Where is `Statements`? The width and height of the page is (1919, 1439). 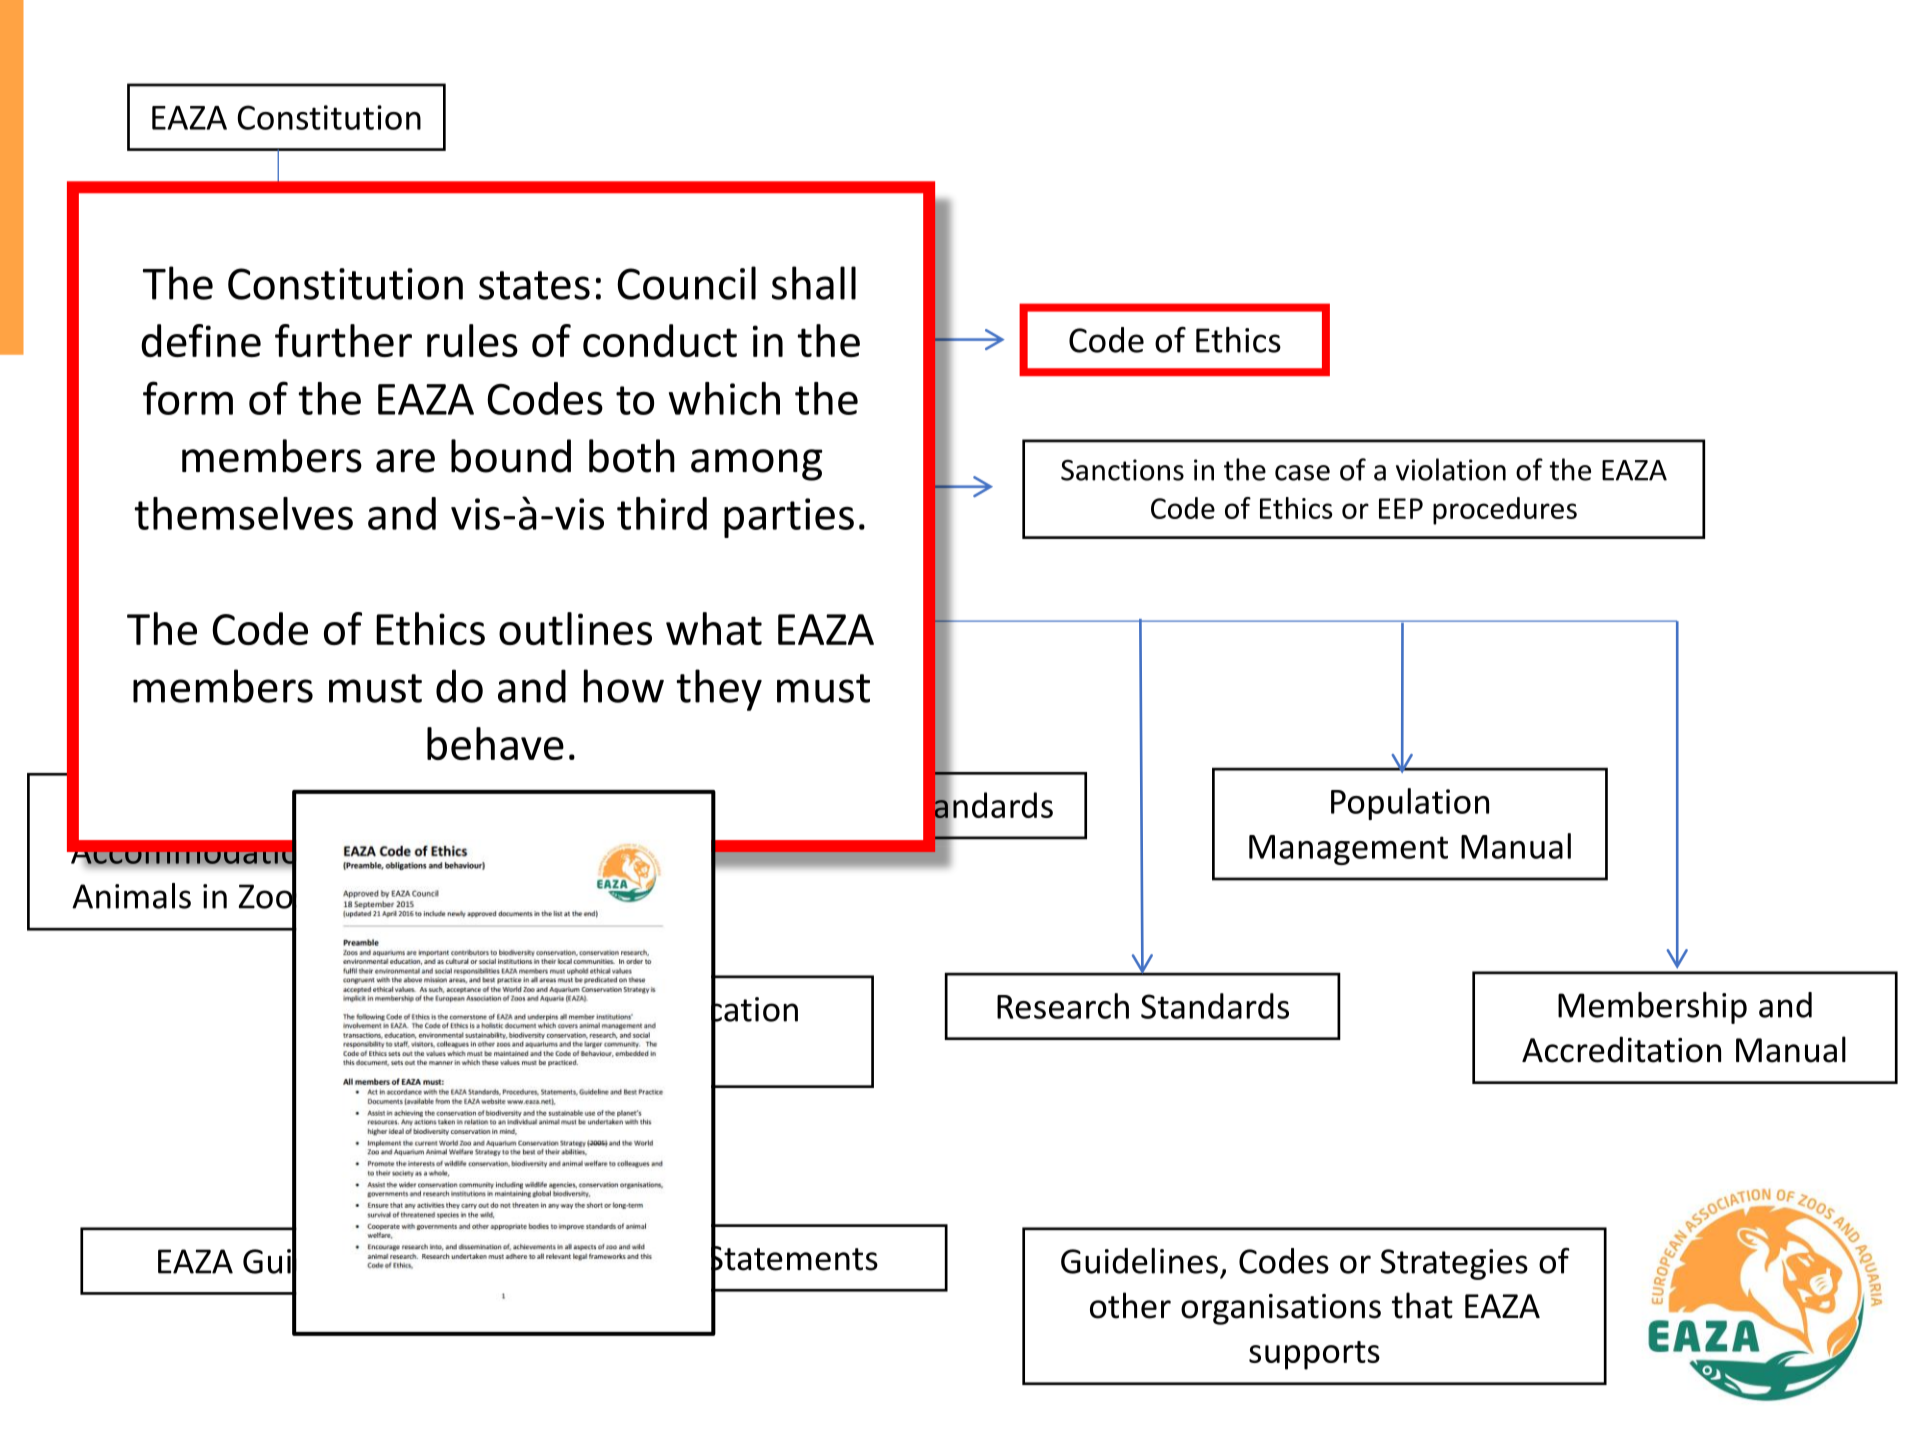 Statements is located at coordinates (794, 1258).
